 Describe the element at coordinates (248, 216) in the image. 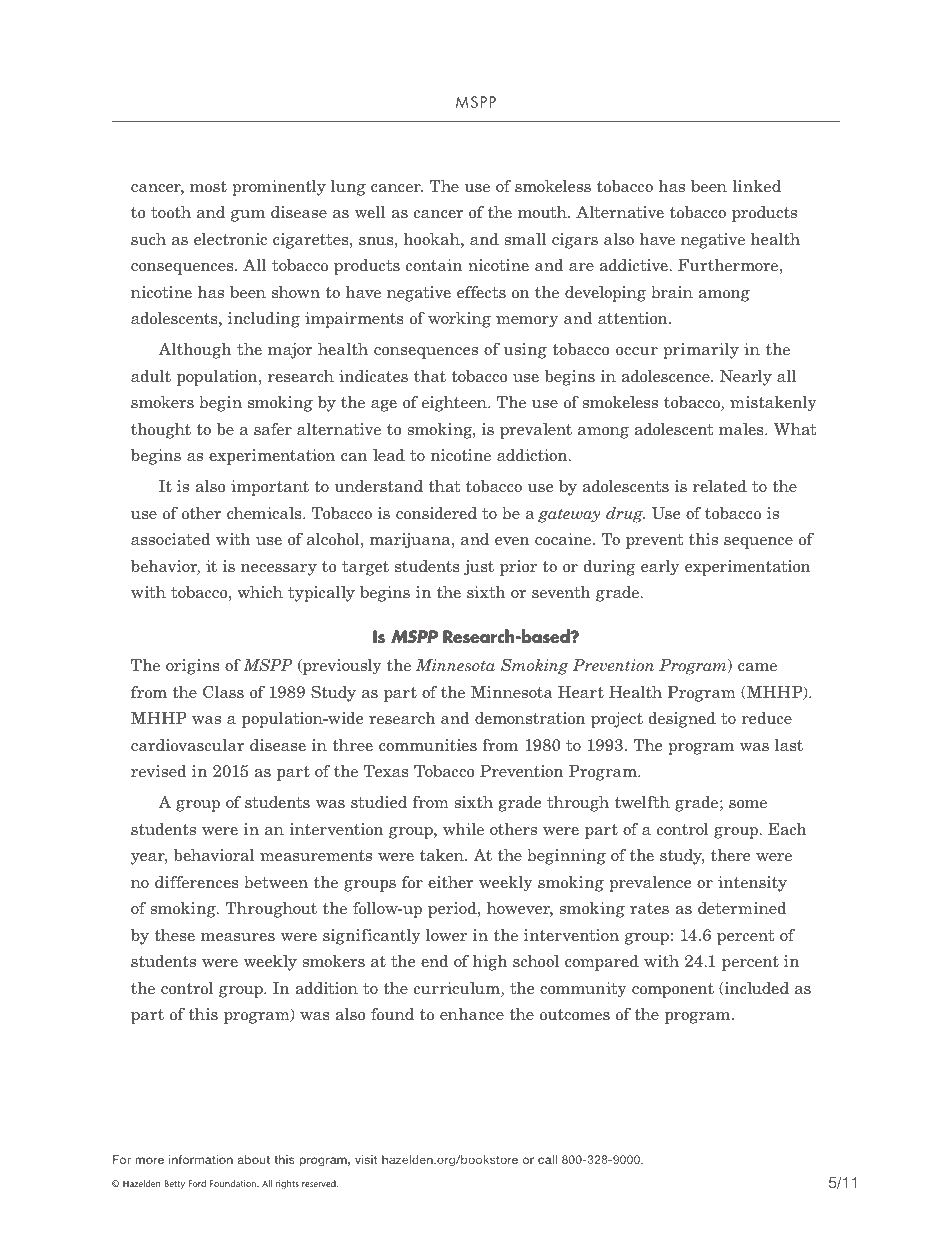

I see `gum` at that location.
